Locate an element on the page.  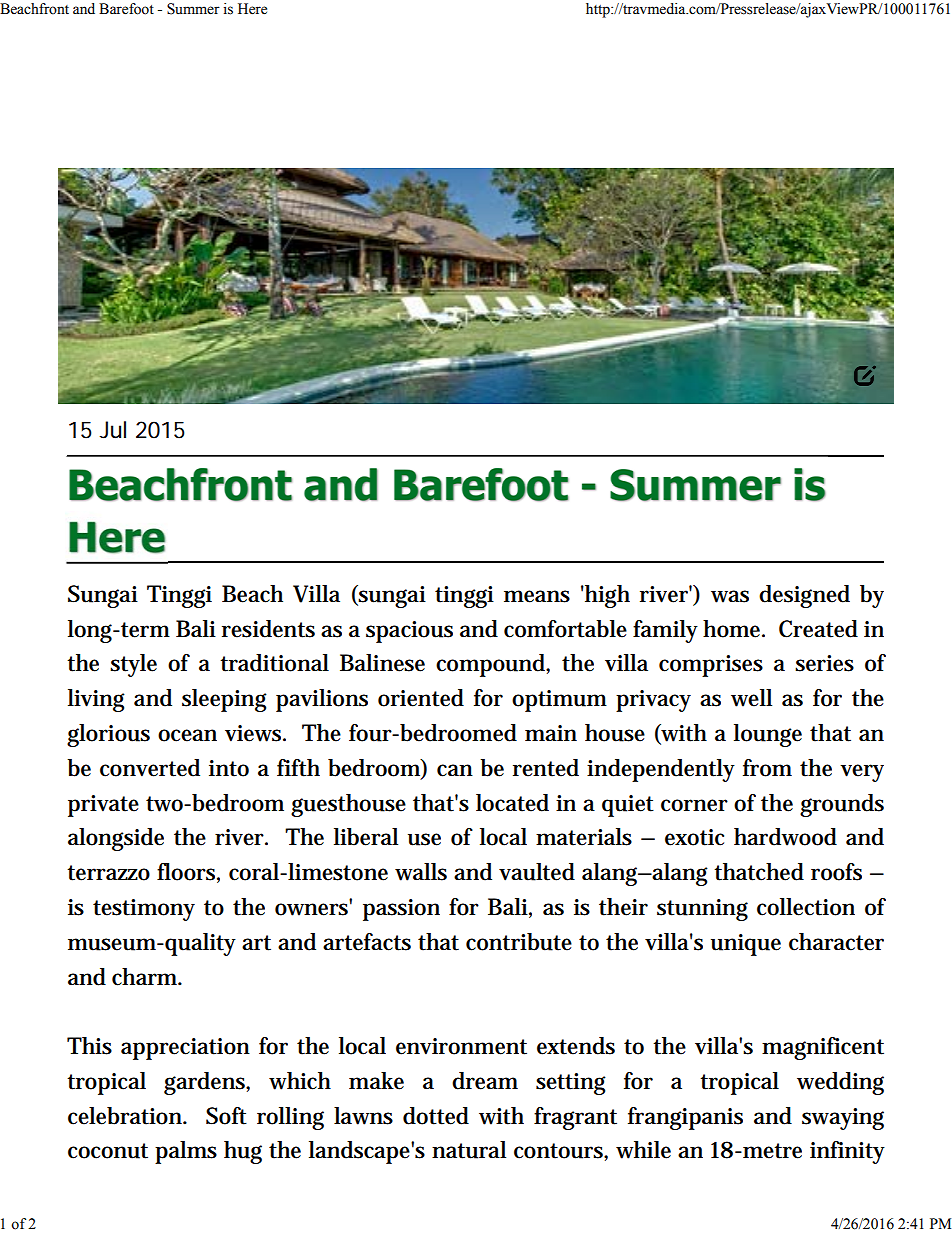
hardwood is located at coordinates (785, 837).
